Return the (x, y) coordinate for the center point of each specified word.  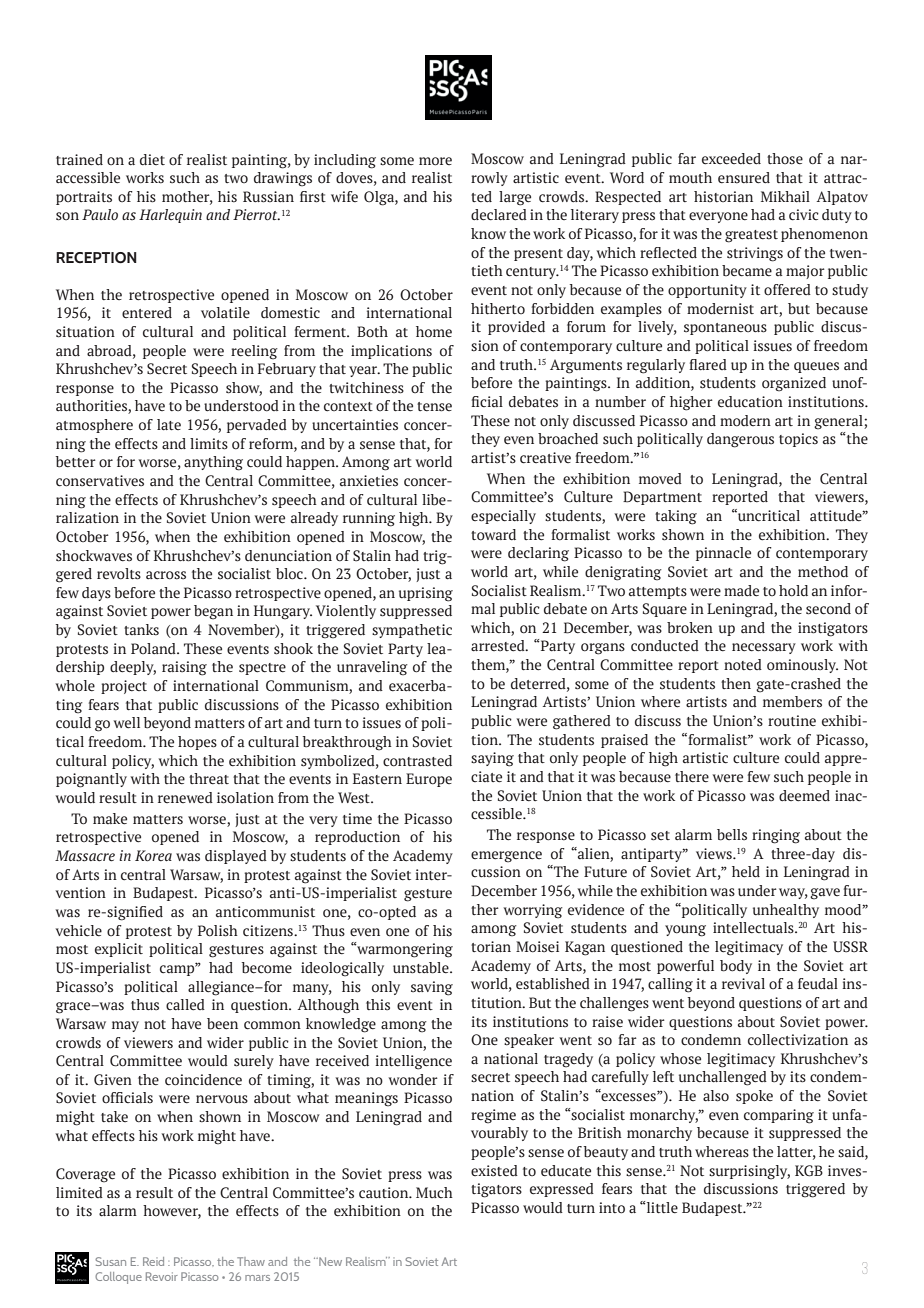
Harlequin (170, 216)
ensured (744, 178)
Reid (153, 1261)
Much (434, 1192)
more (435, 161)
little (661, 1208)
